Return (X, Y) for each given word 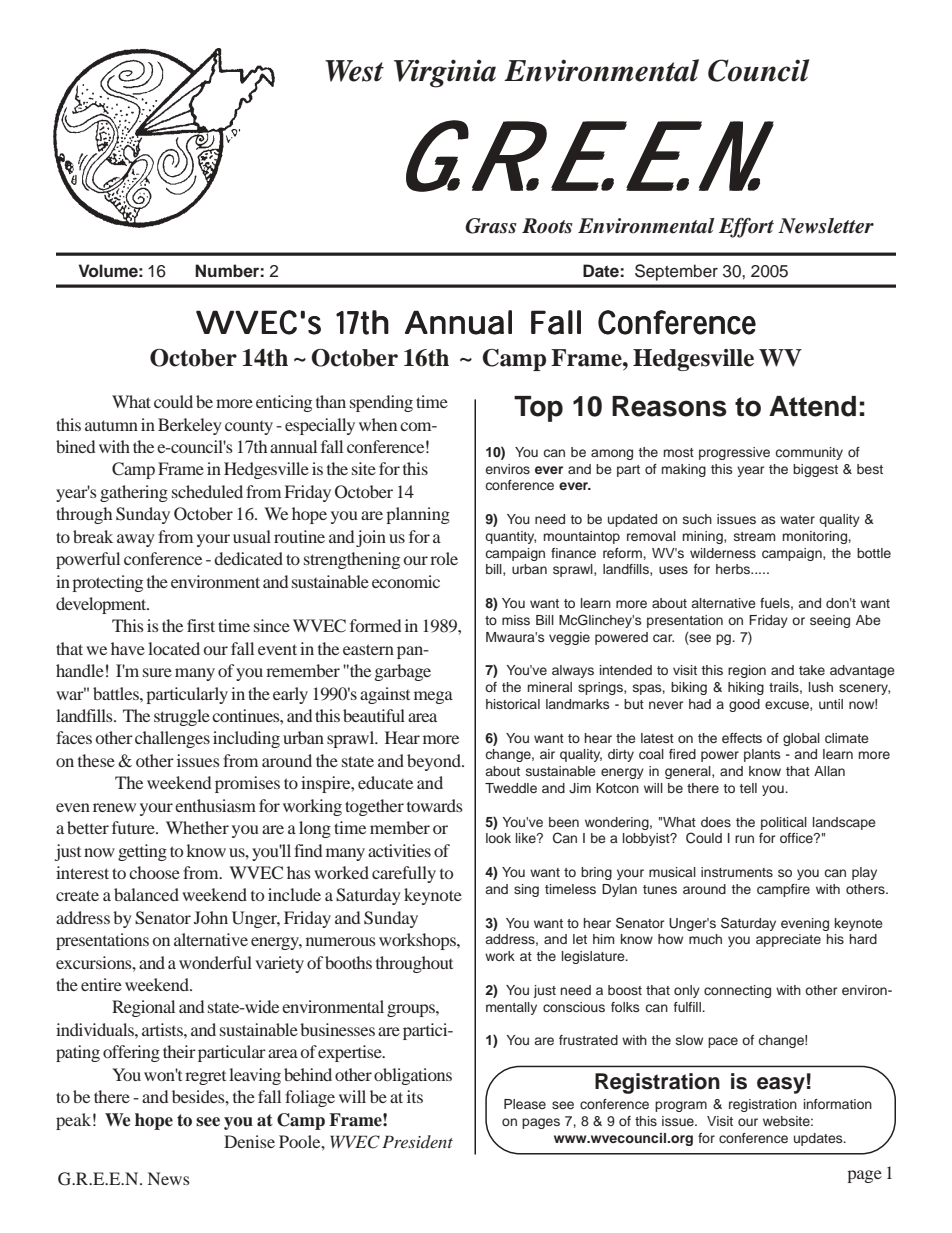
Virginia (445, 73)
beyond (435, 762)
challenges (172, 739)
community (809, 453)
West (354, 71)
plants (762, 755)
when (378, 424)
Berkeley (190, 426)
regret (205, 1078)
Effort (746, 228)
